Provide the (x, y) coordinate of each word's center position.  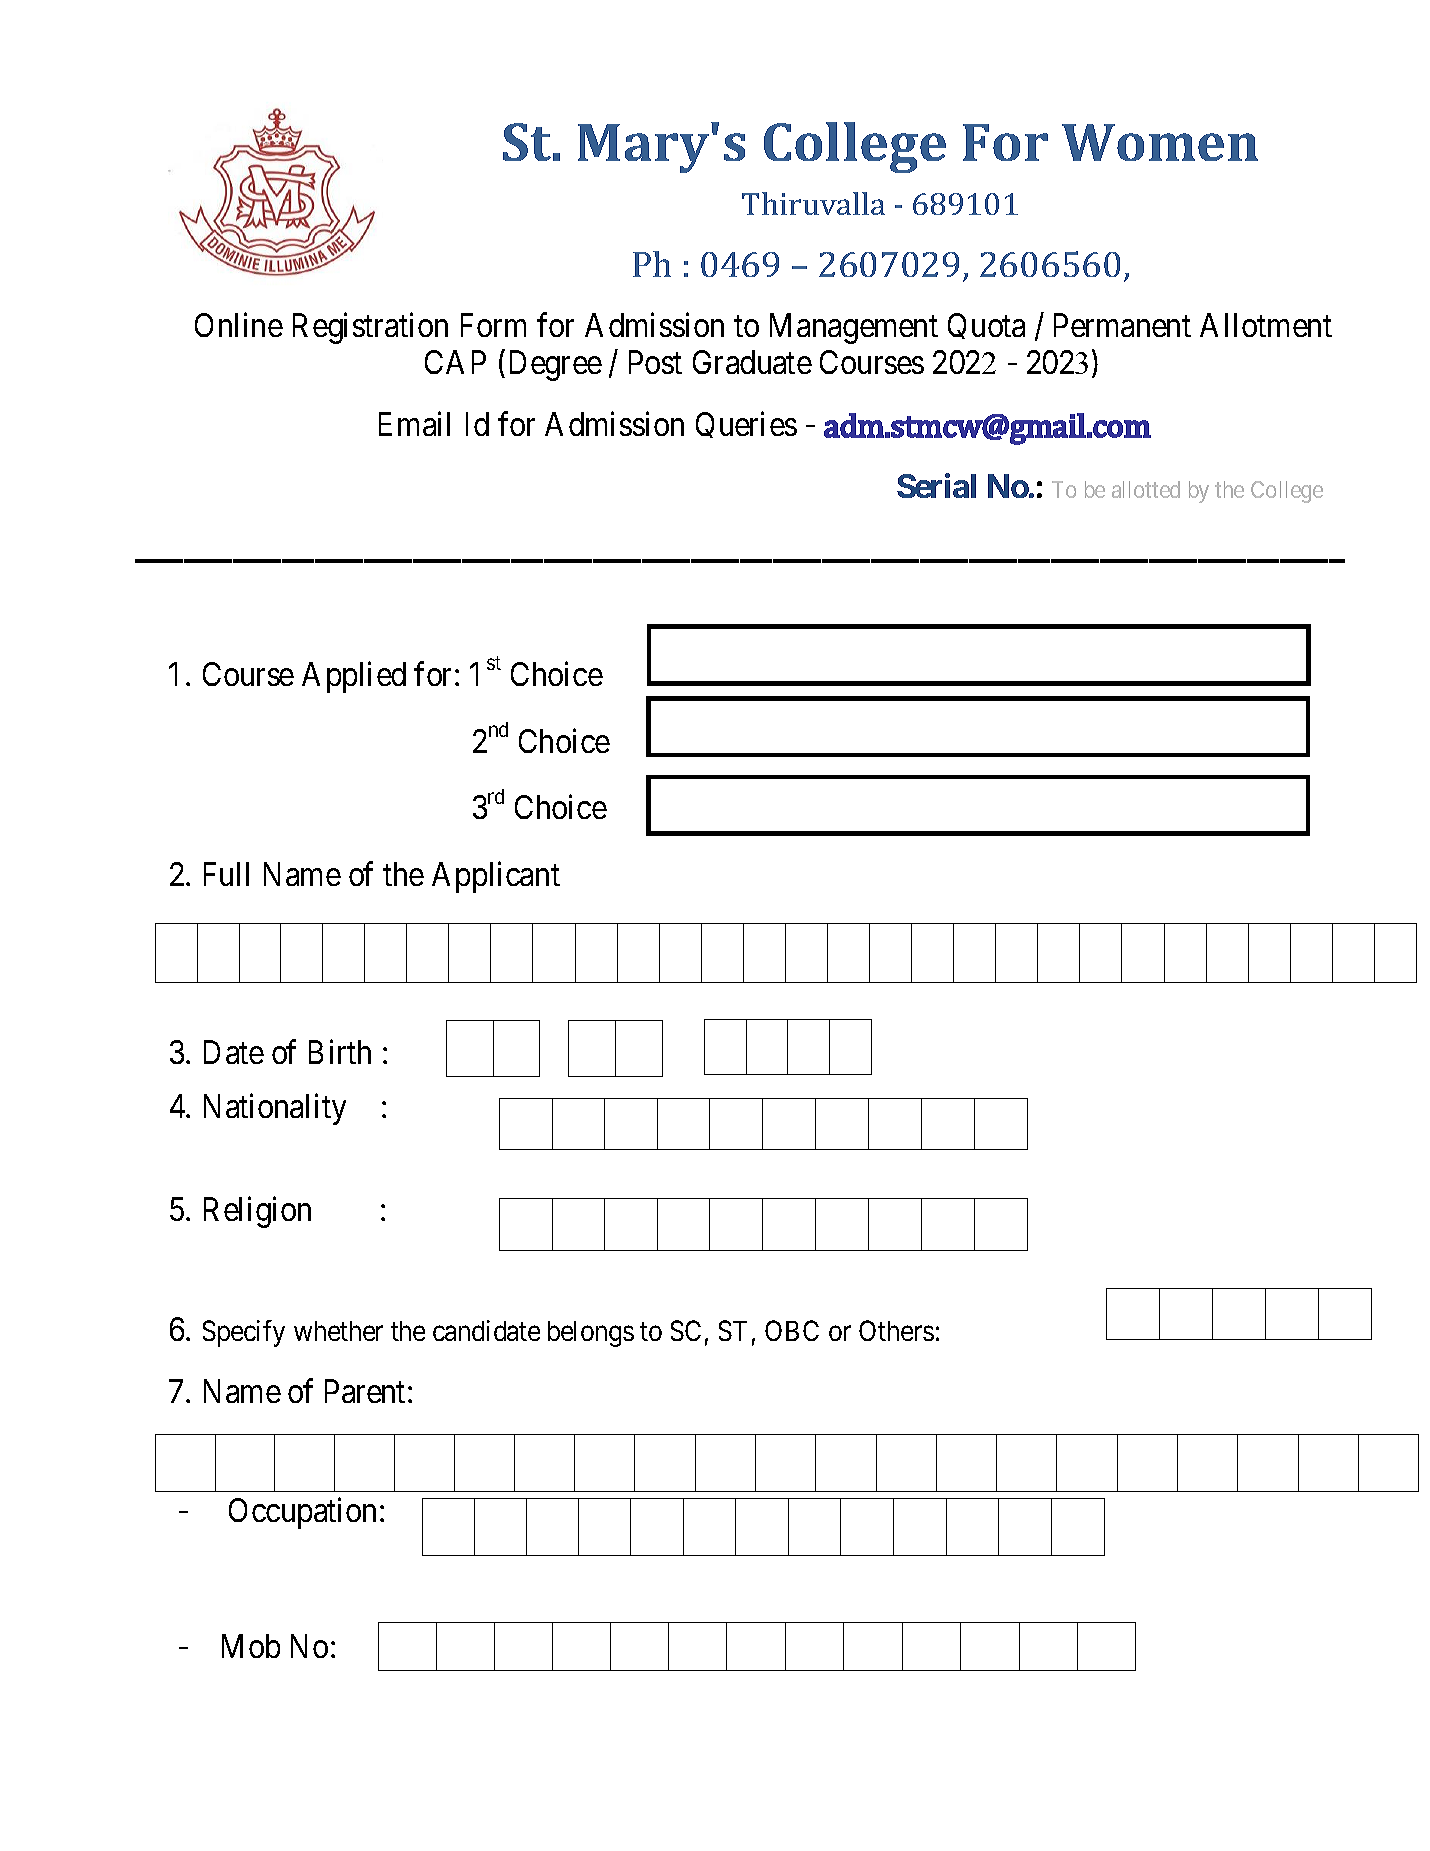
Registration (370, 328)
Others (896, 1330)
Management (854, 328)
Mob (251, 1646)
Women (1160, 142)
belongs (591, 1334)
